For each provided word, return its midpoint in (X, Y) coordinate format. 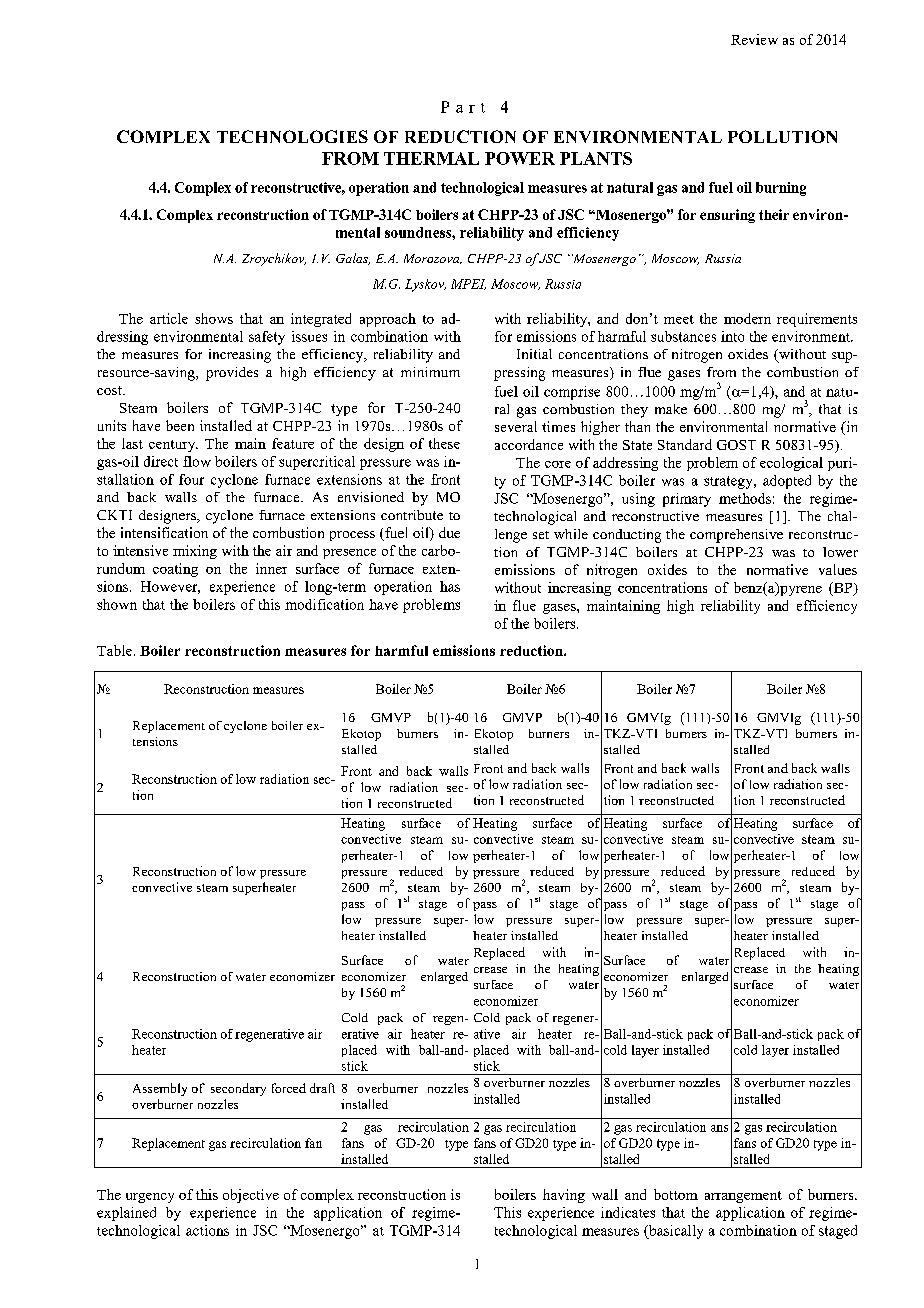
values (838, 569)
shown (117, 604)
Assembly (160, 1089)
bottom (676, 1194)
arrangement (743, 1197)
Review (754, 39)
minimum (430, 372)
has (450, 586)
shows (214, 318)
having (564, 1196)
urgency (150, 1198)
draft (322, 1088)
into (732, 336)
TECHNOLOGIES (292, 136)
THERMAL (431, 158)
